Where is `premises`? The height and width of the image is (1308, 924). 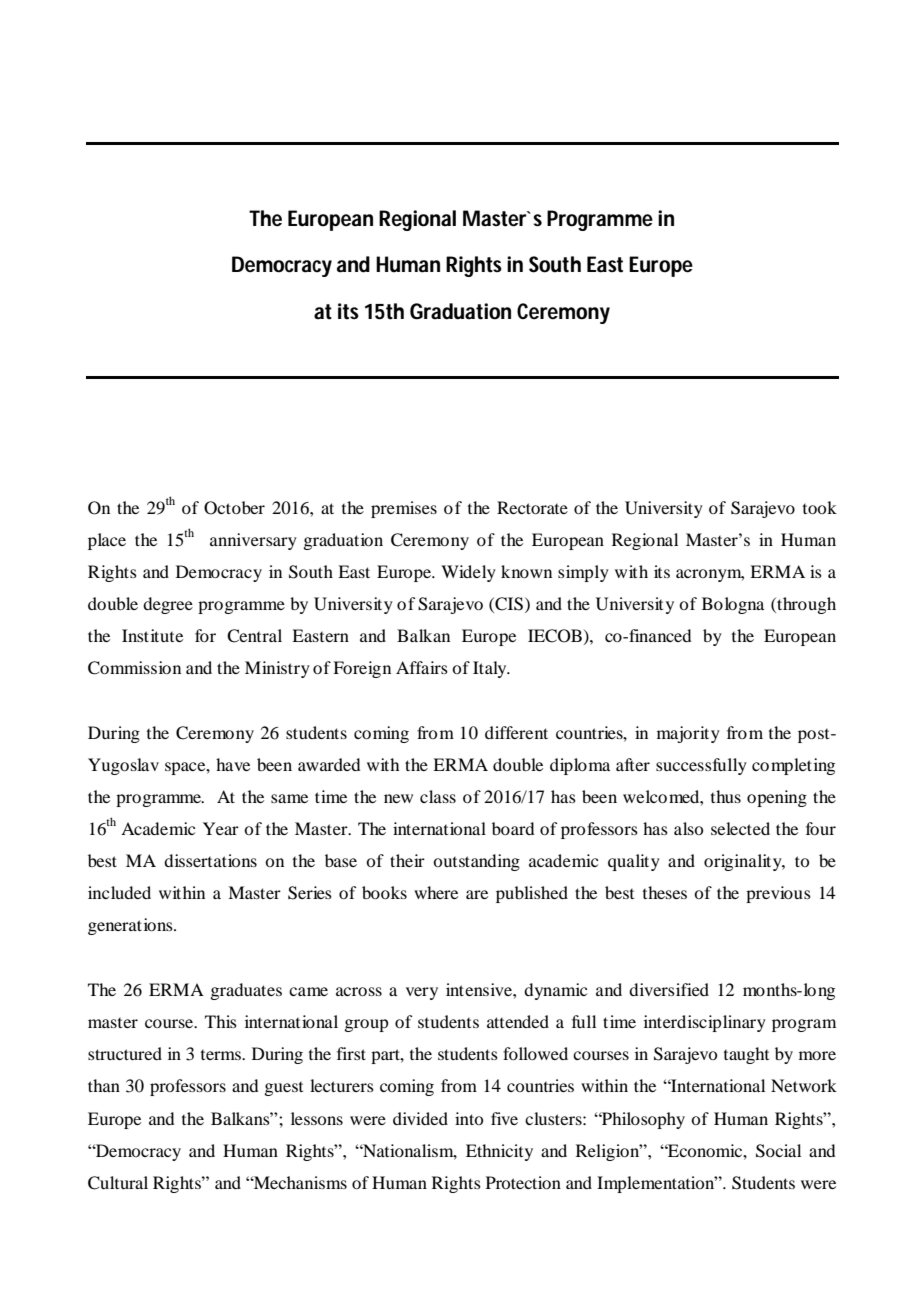
premises is located at coordinates (404, 509).
